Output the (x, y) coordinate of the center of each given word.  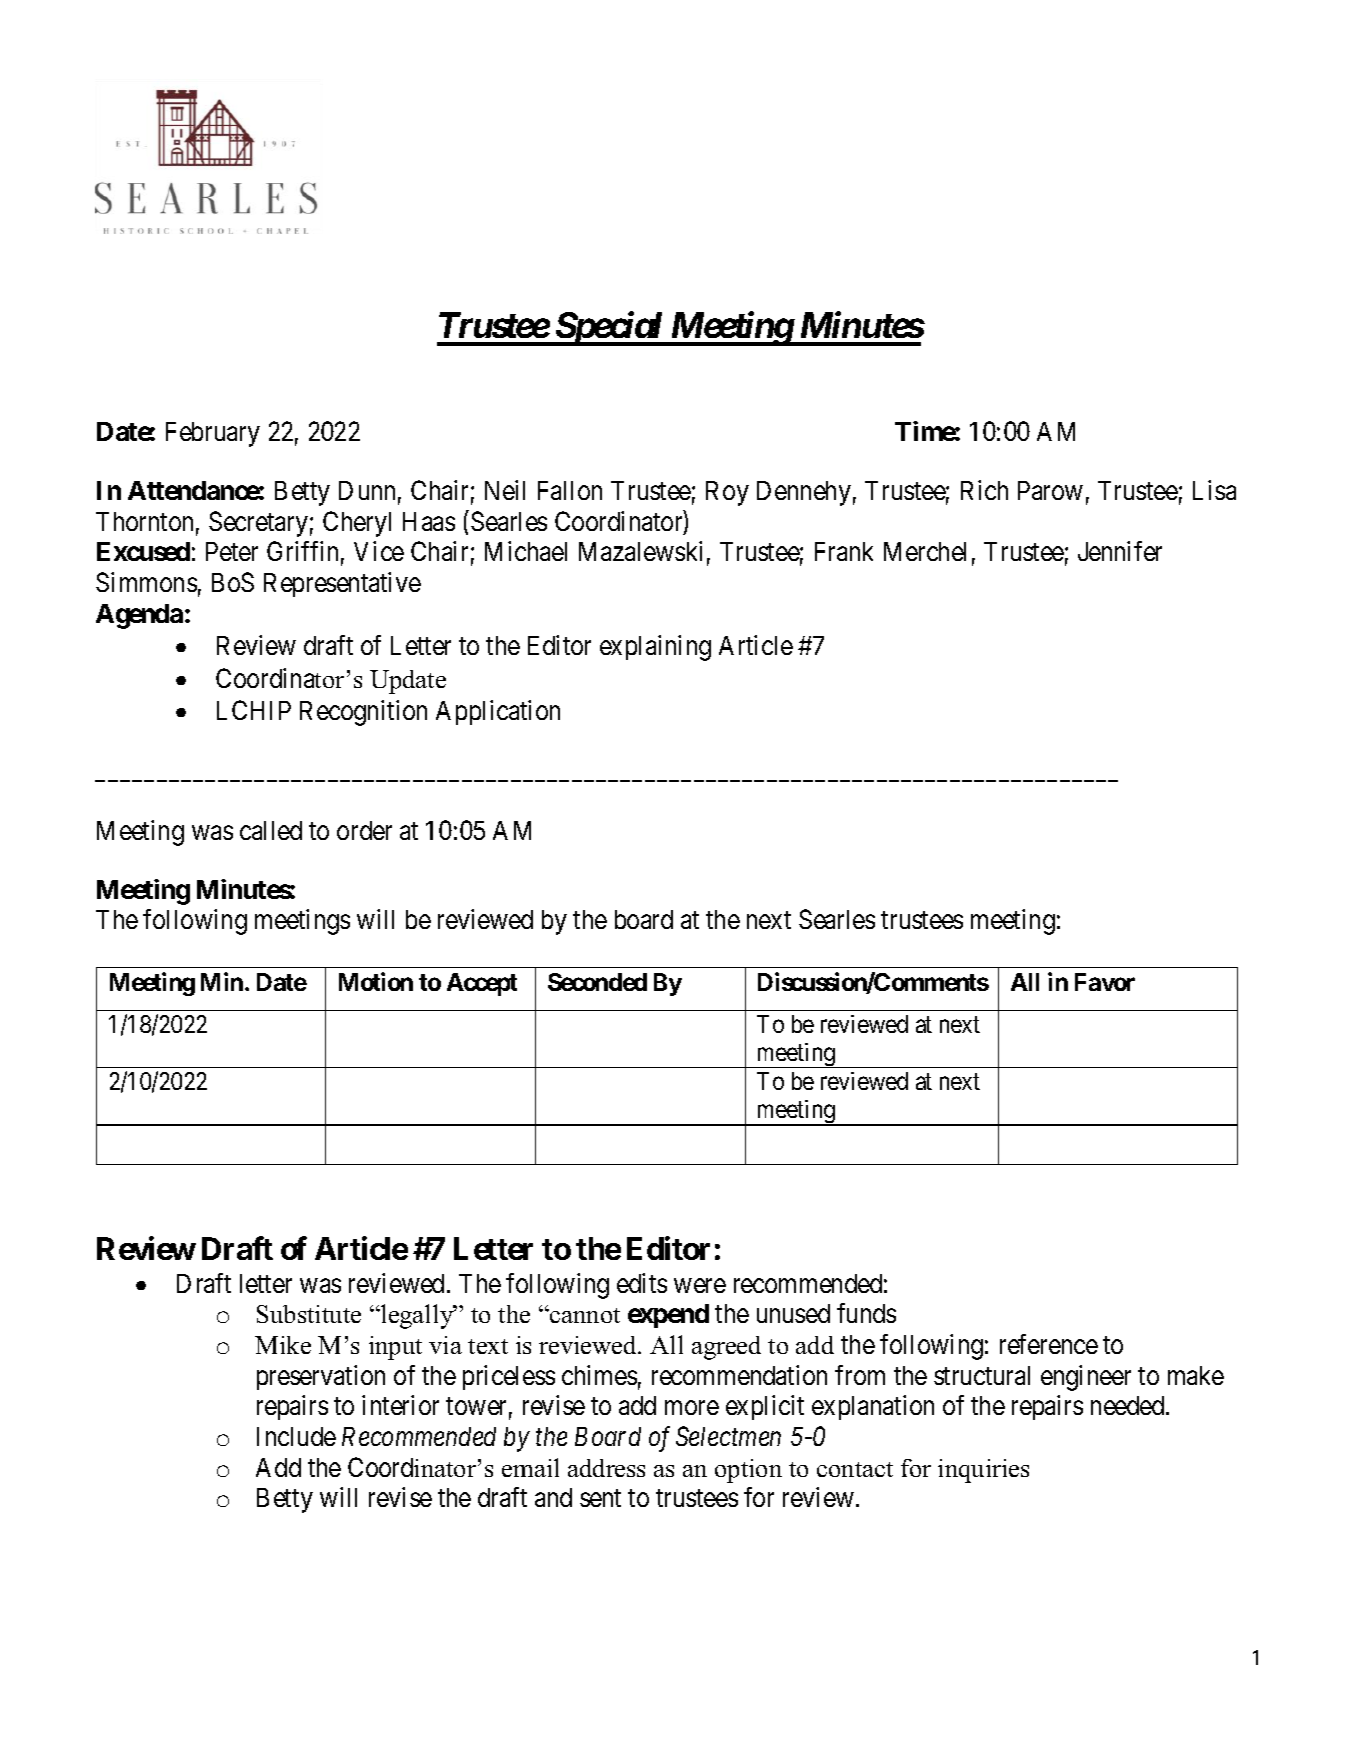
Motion (376, 981)
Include (296, 1436)
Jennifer (1120, 551)
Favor (1105, 982)
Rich (984, 490)
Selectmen (728, 1436)
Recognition (363, 713)
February (213, 434)
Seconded (597, 982)
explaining (655, 648)
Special (609, 328)
